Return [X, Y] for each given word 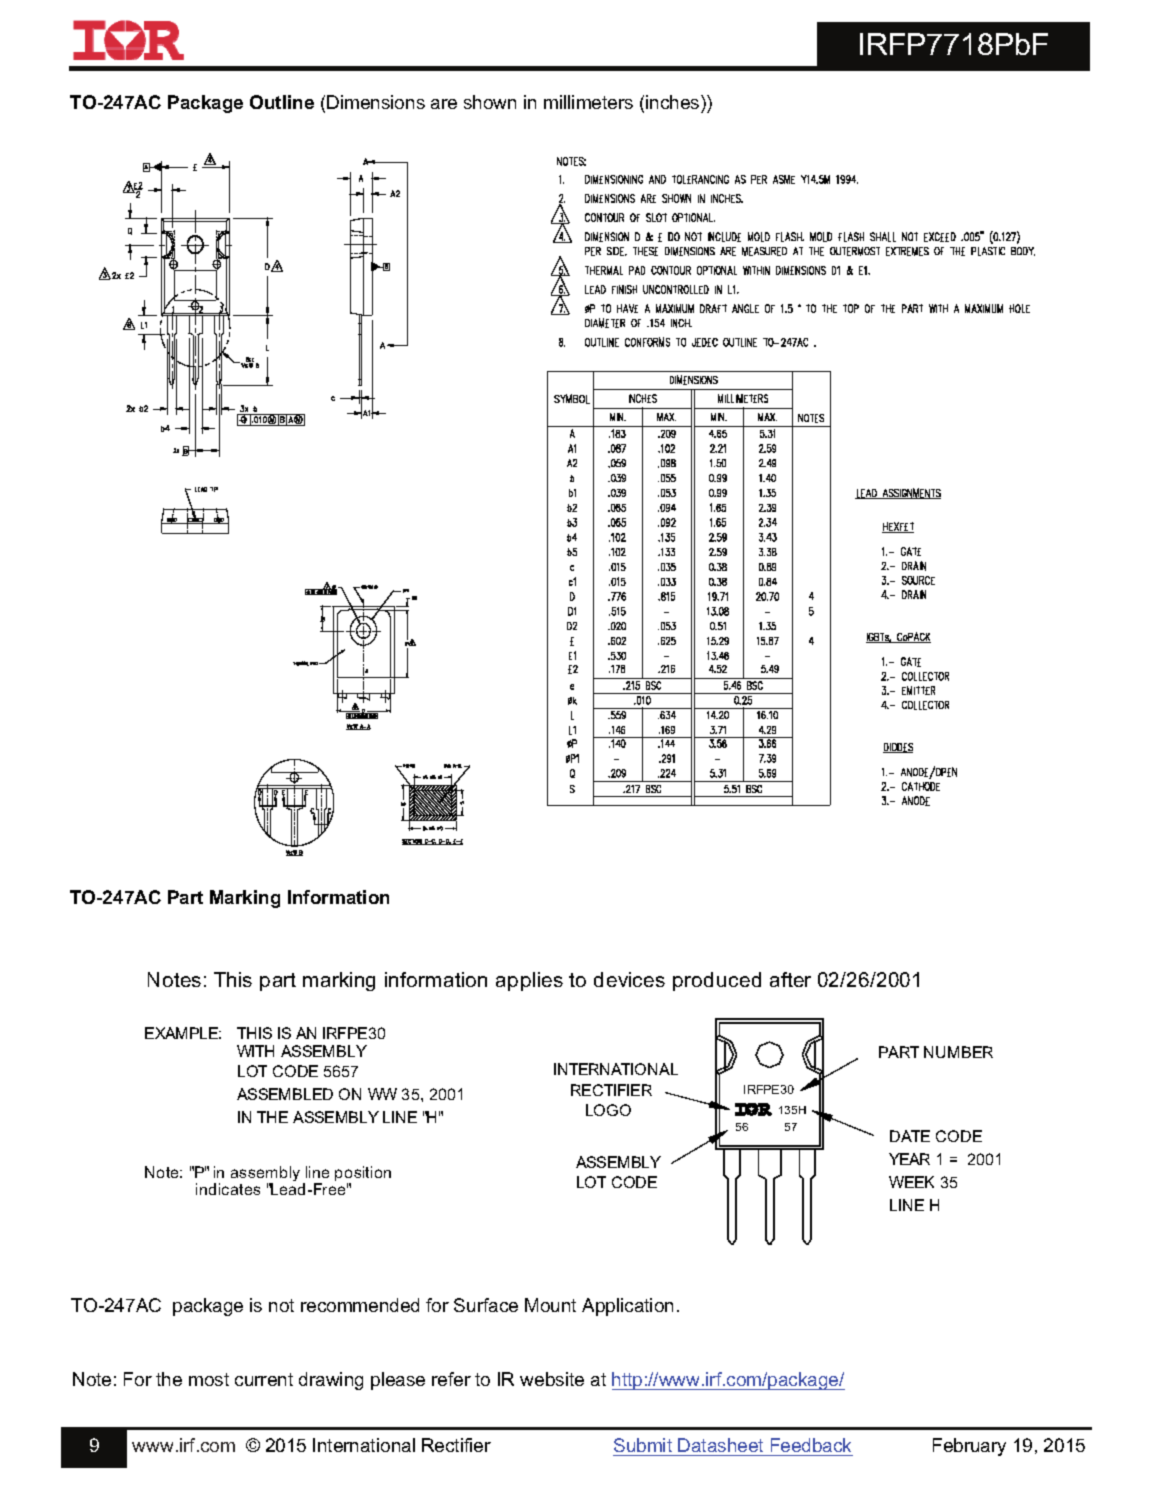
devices [629, 979]
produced [717, 981]
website [552, 1379]
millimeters [588, 102]
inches [674, 102]
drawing [331, 1381]
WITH [255, 1051]
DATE [910, 1136]
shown [490, 102]
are [444, 104]
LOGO [608, 1110]
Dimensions [376, 102]
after [790, 979]
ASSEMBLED [285, 1094]
